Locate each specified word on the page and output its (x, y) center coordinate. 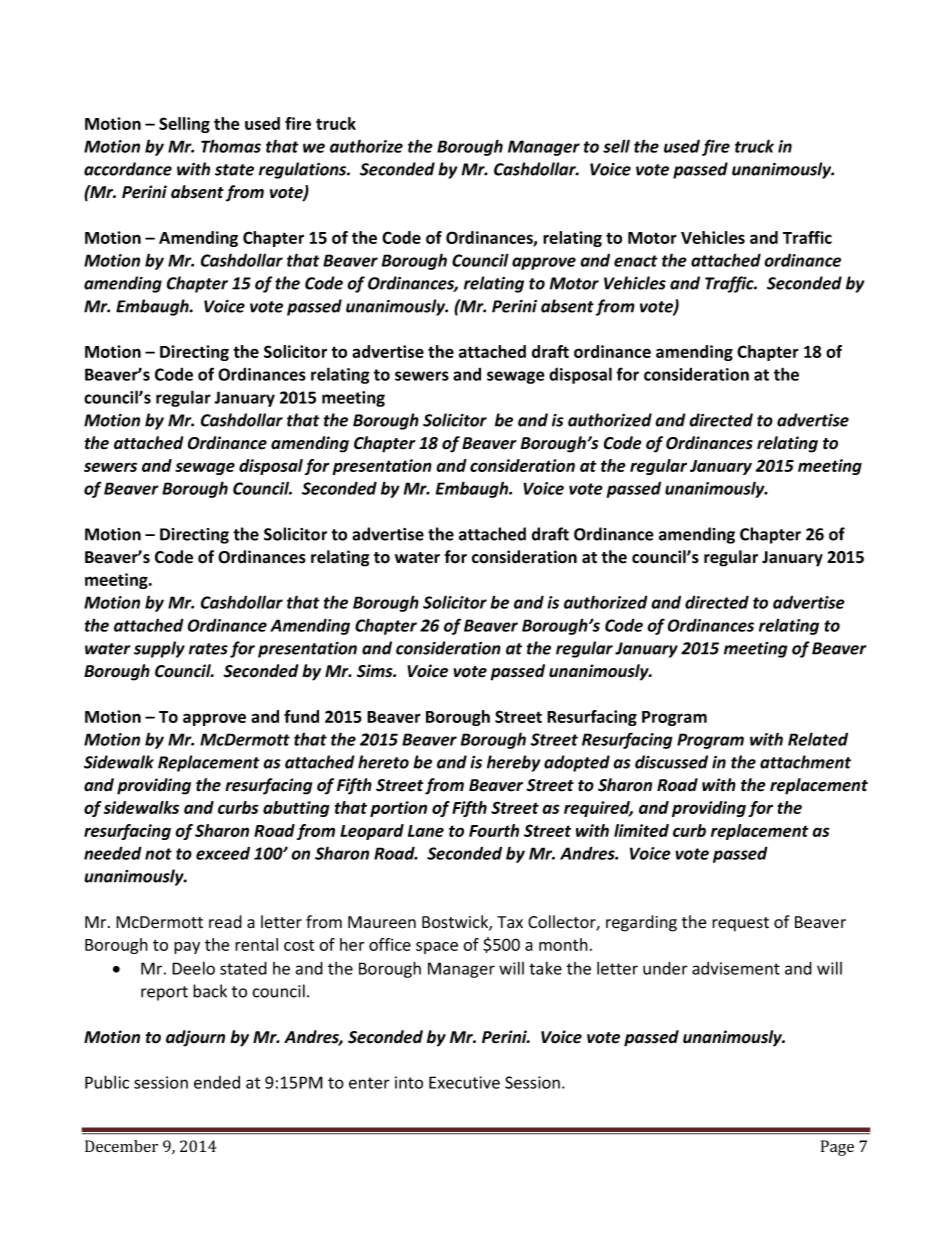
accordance (128, 169)
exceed (223, 853)
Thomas (231, 146)
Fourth (494, 830)
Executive (464, 1082)
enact (636, 261)
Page (837, 1148)
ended (217, 1082)
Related (818, 739)
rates (208, 649)
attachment (805, 762)
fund (301, 716)
